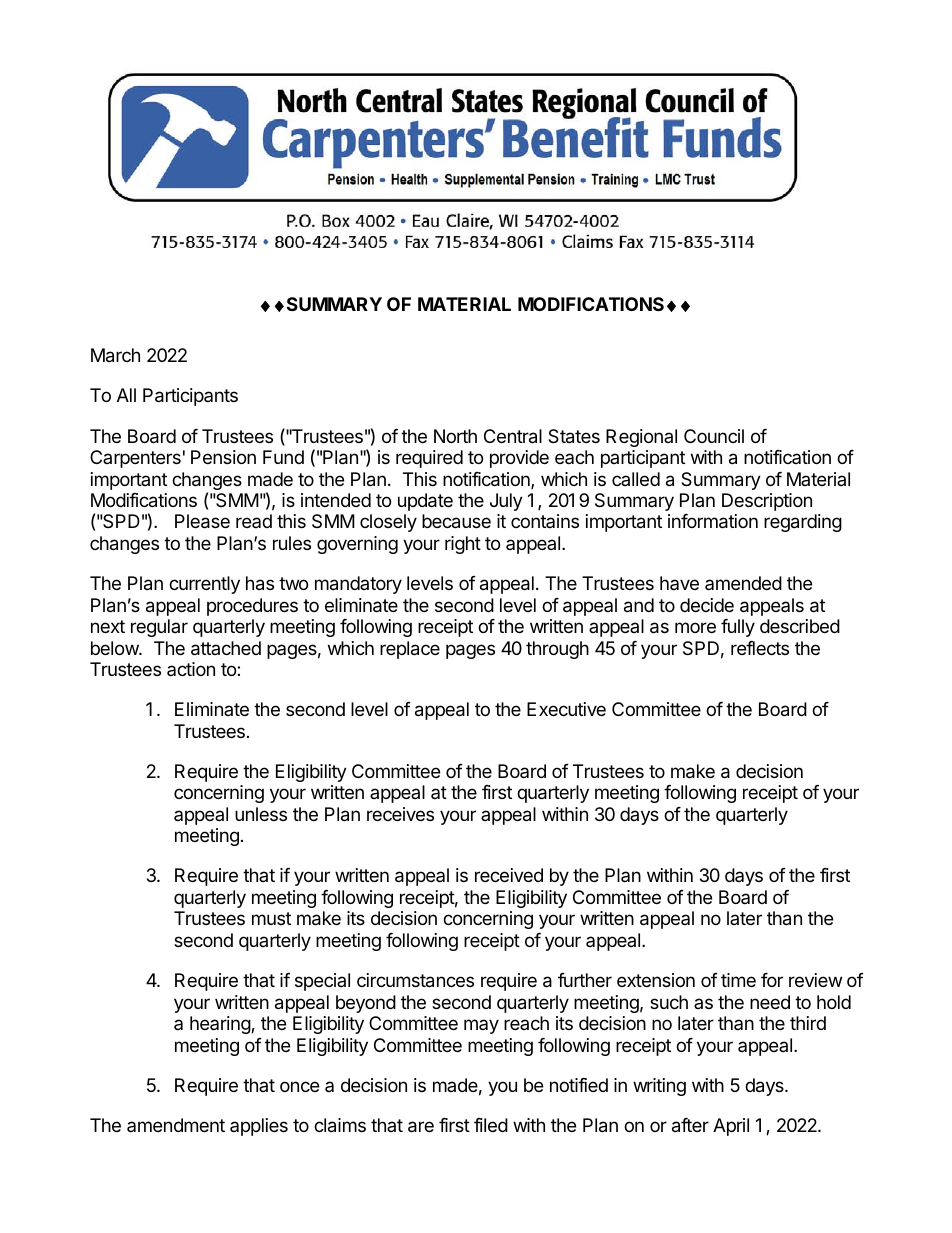 The image size is (952, 1233). What do you see at coordinates (176, 1125) in the image?
I see `amendment` at bounding box center [176, 1125].
